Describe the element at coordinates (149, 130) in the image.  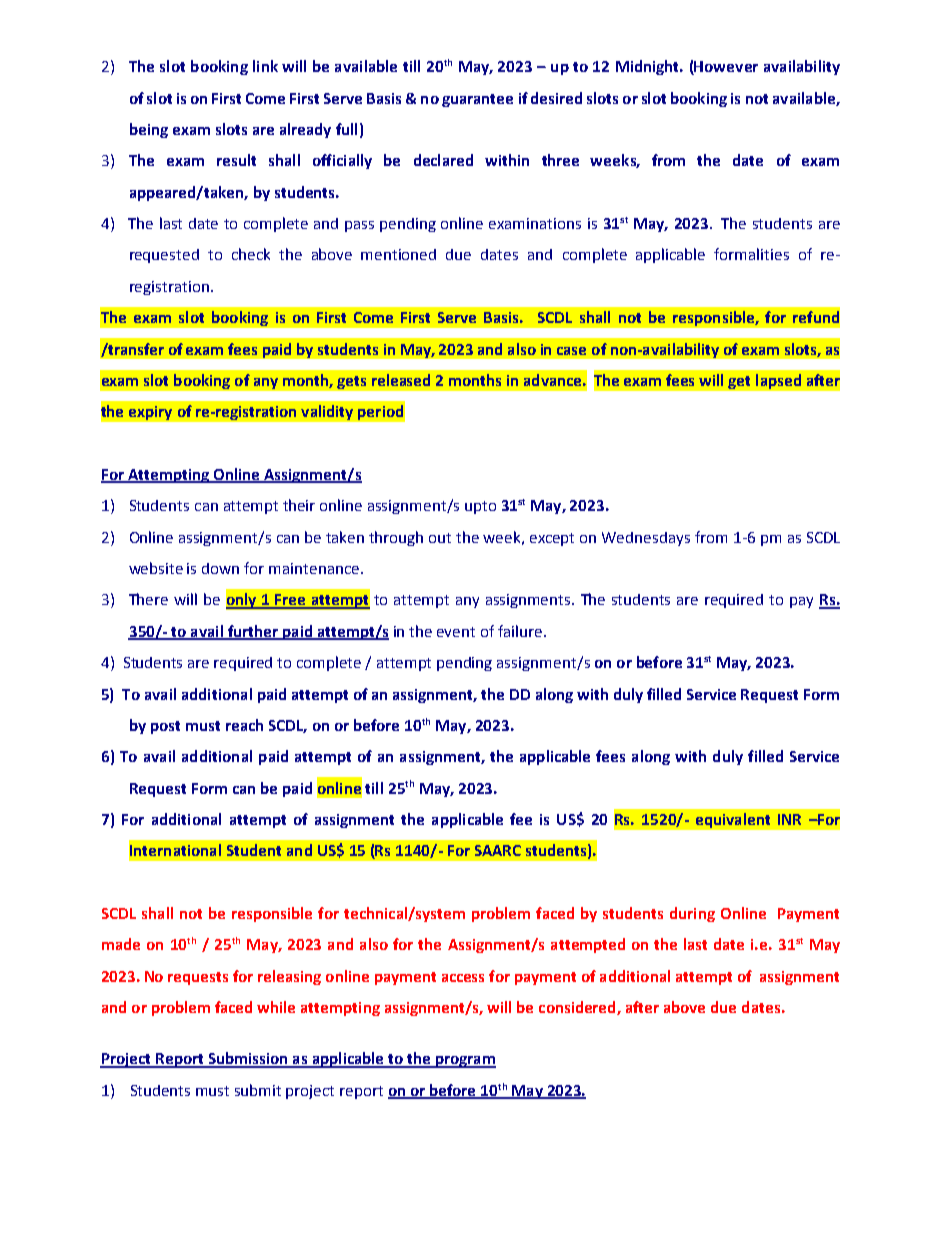
I see `being` at that location.
